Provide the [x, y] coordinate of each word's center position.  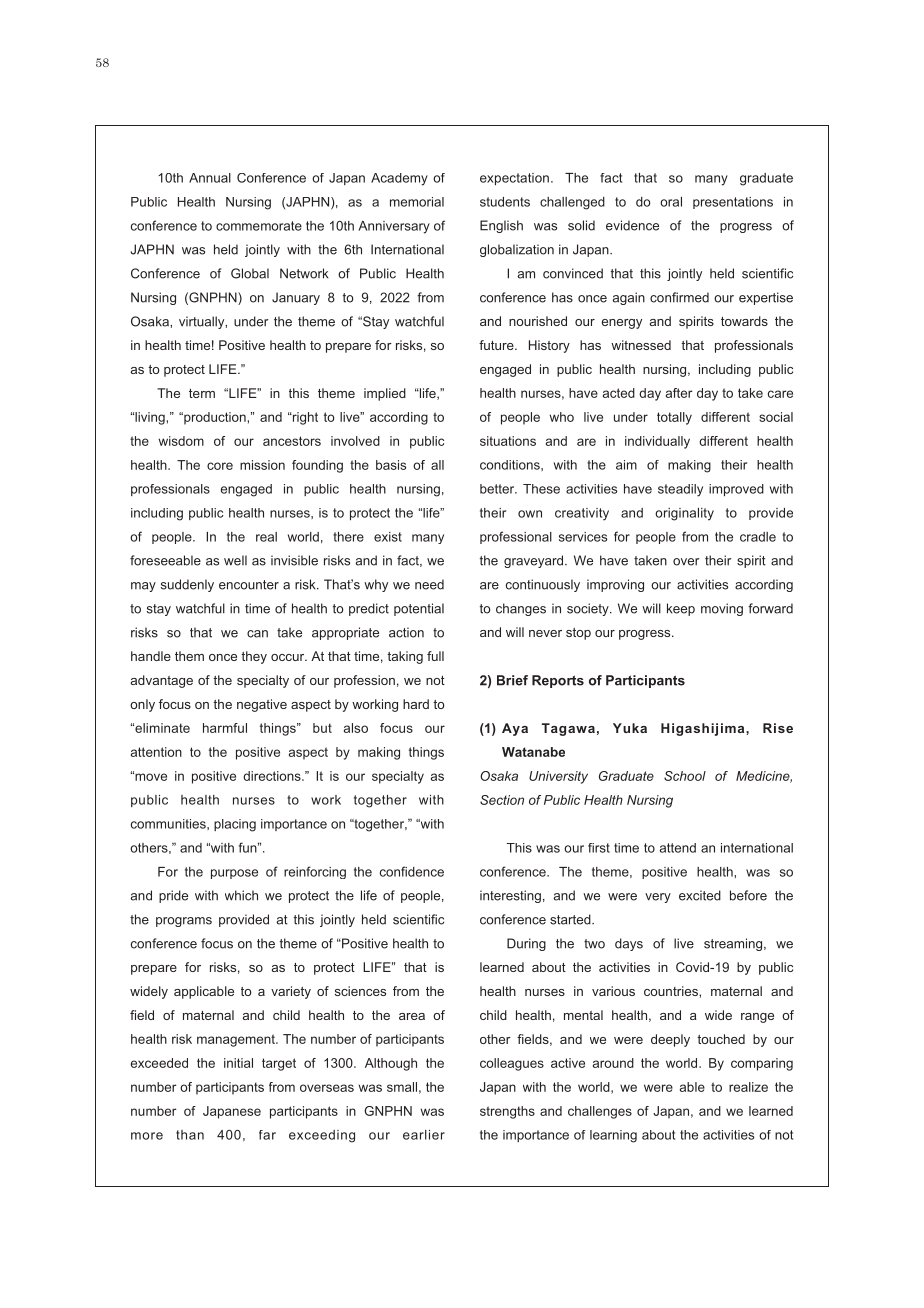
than [190, 1135]
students [505, 202]
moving [722, 609]
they [254, 657]
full [435, 656]
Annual [210, 178]
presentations [733, 203]
